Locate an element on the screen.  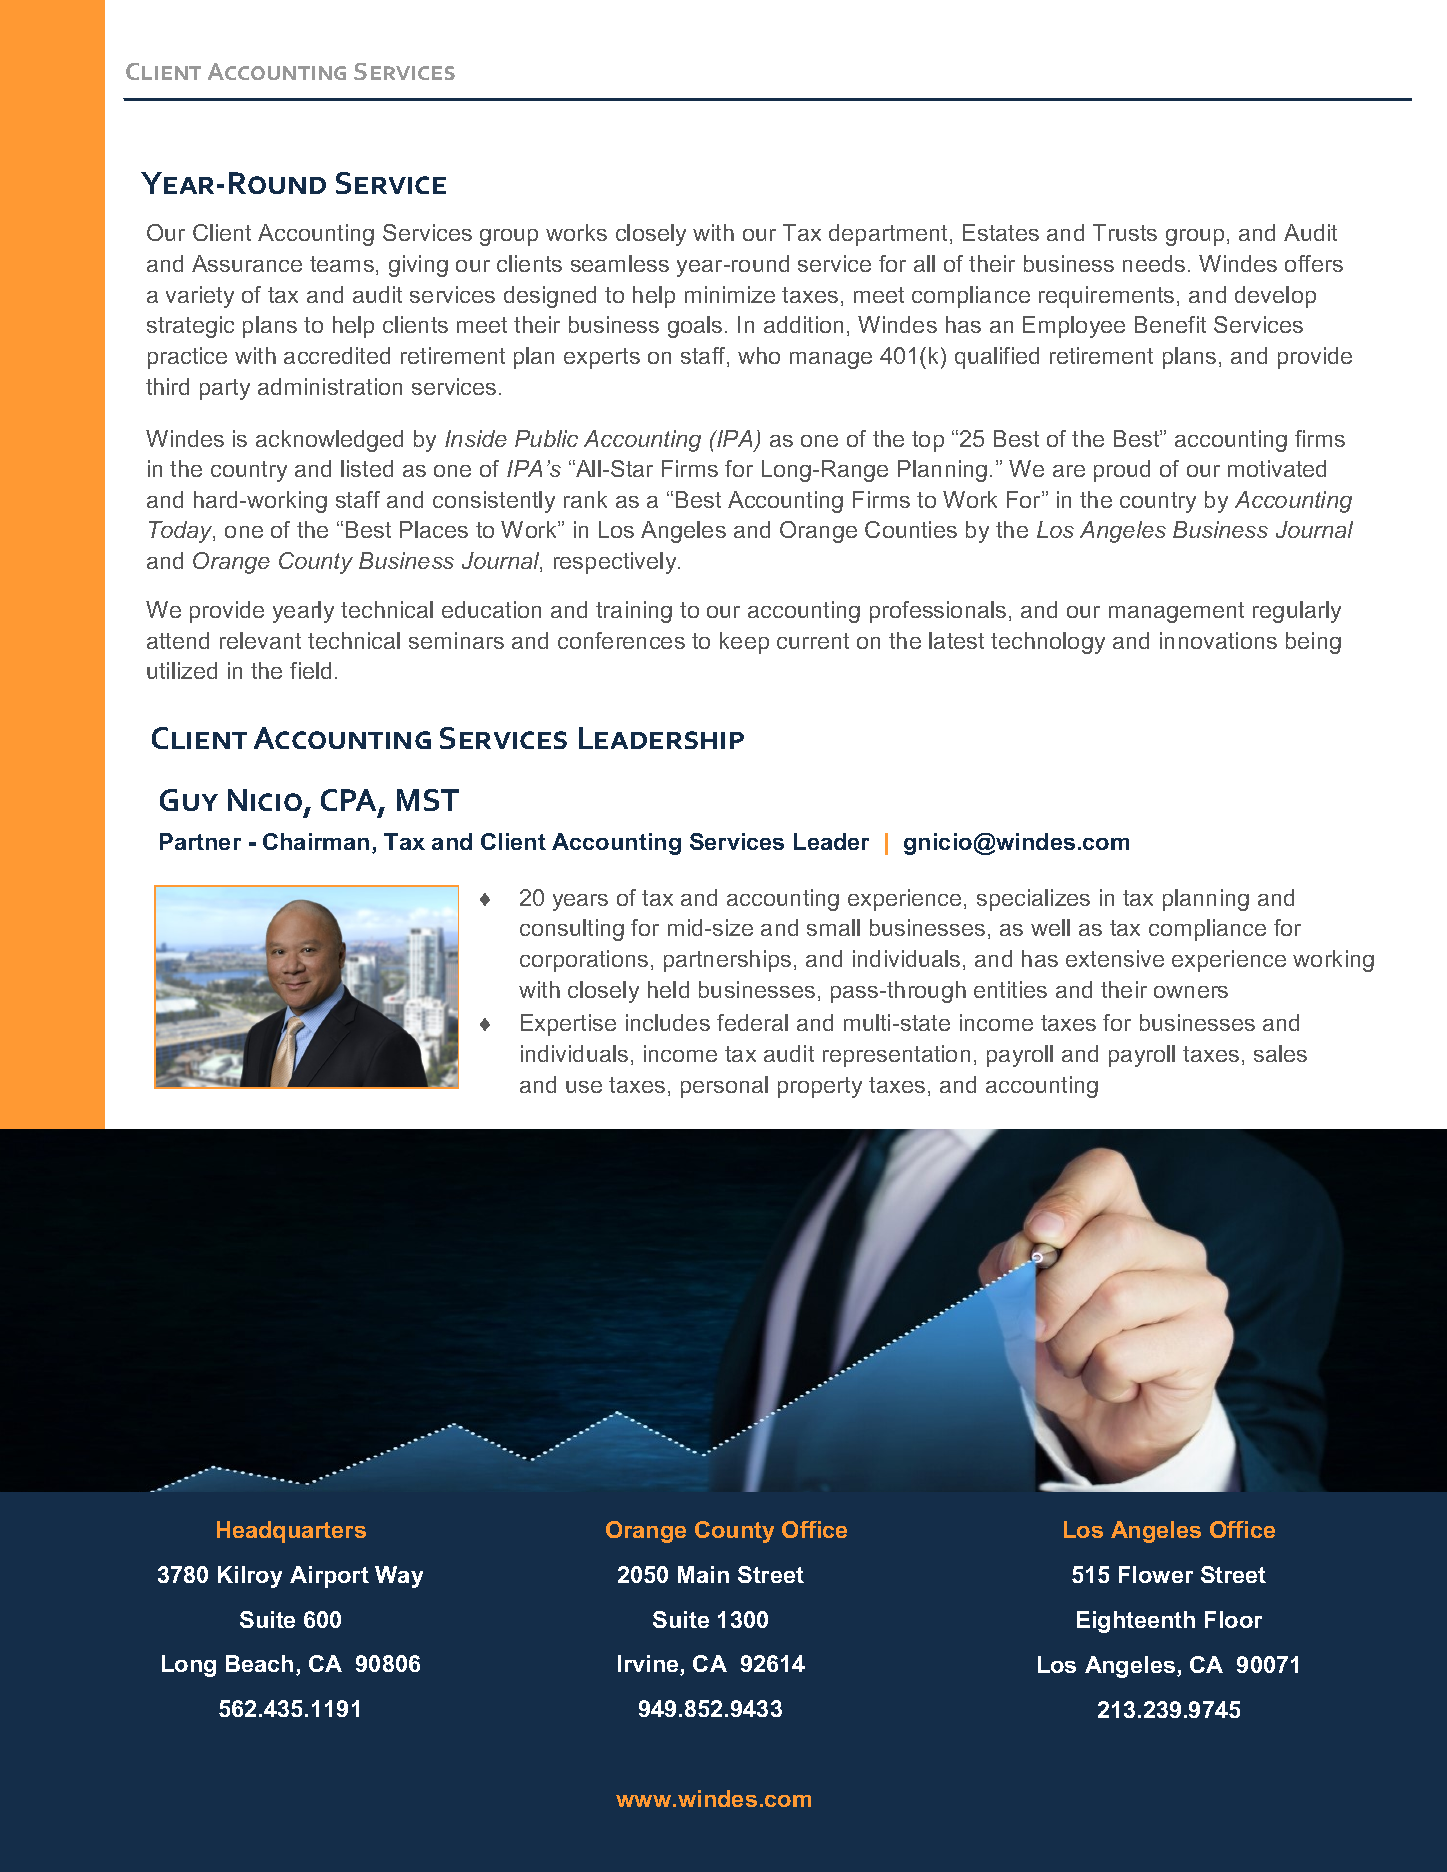
Airport is located at coordinates (329, 1577).
